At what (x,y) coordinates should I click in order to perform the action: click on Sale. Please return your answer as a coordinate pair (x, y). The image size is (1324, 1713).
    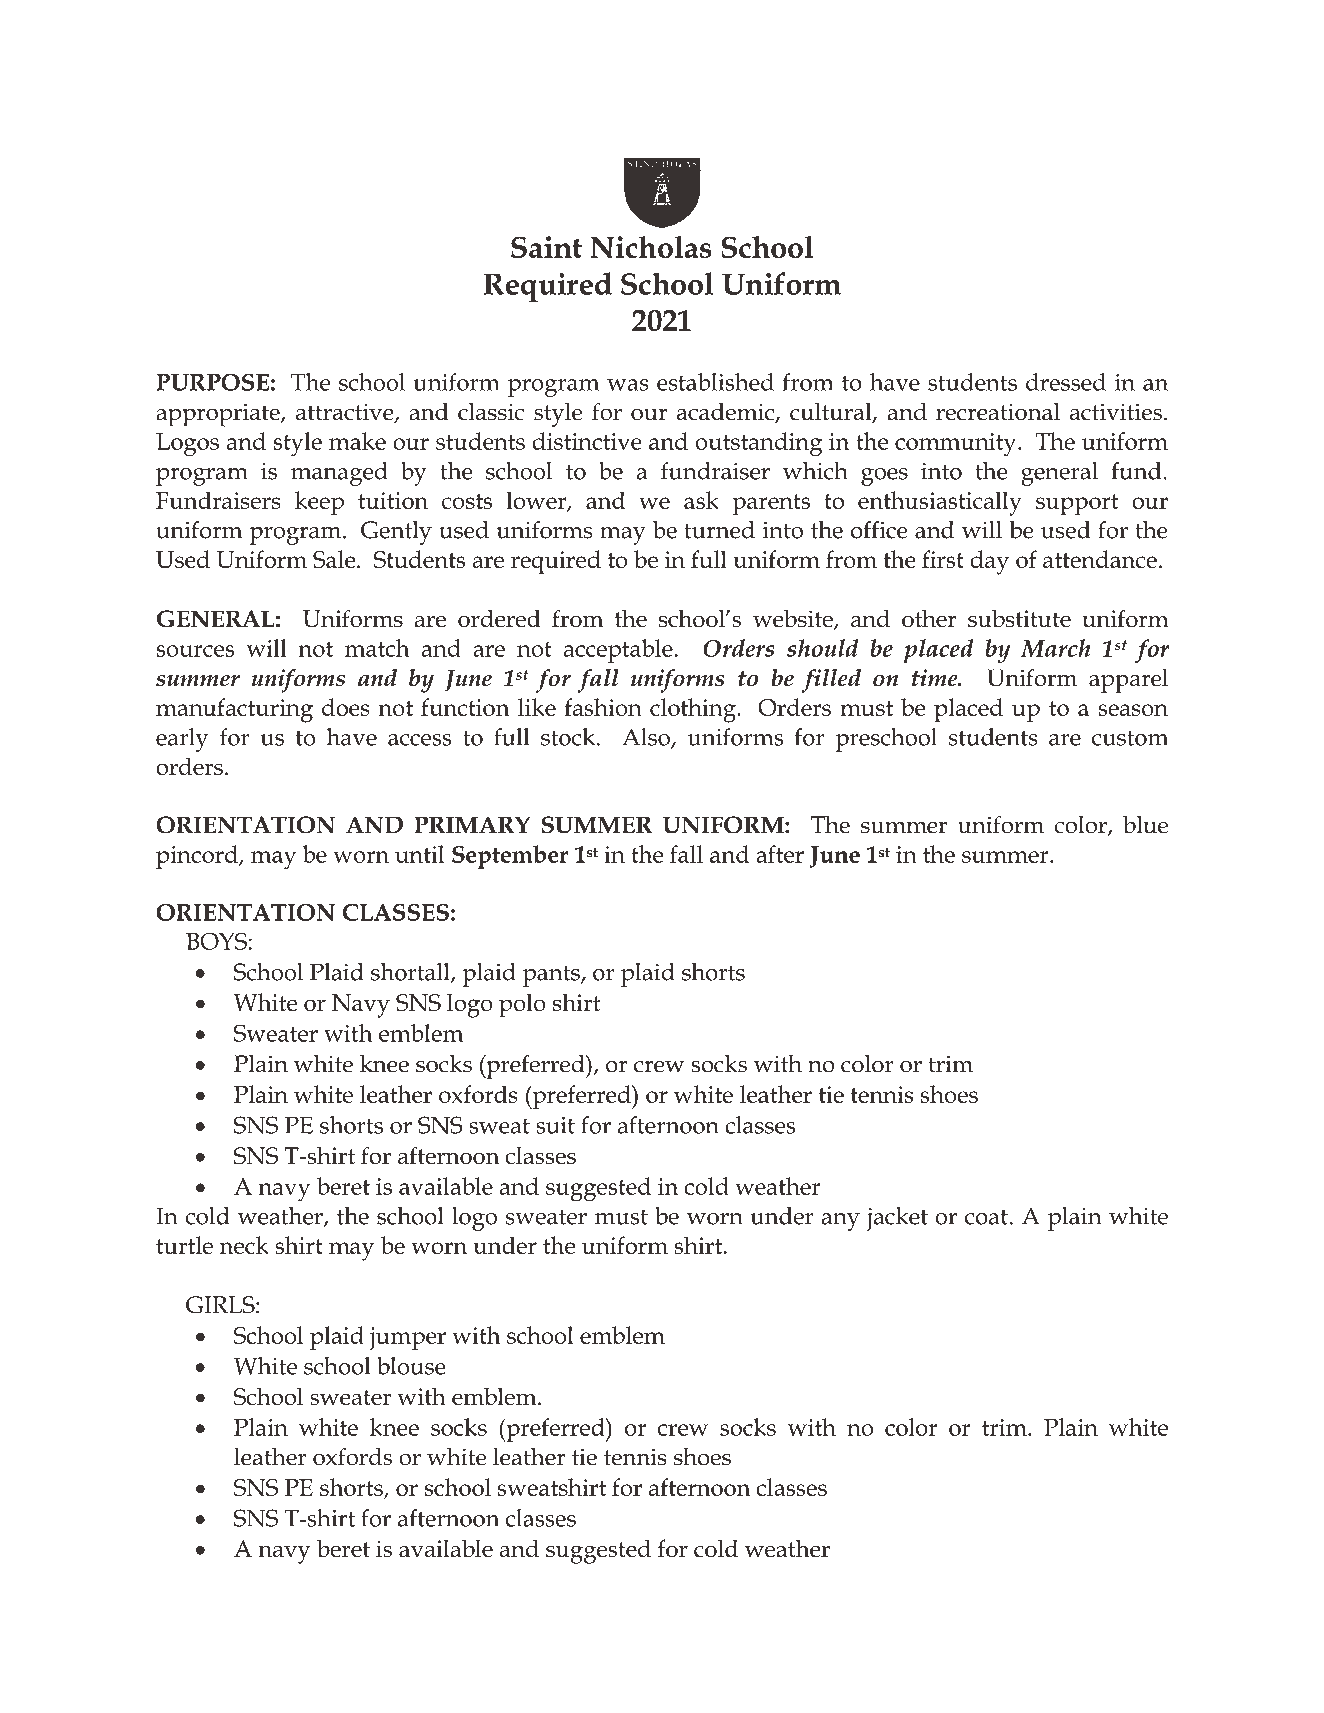
    Looking at the image, I should click on (335, 559).
